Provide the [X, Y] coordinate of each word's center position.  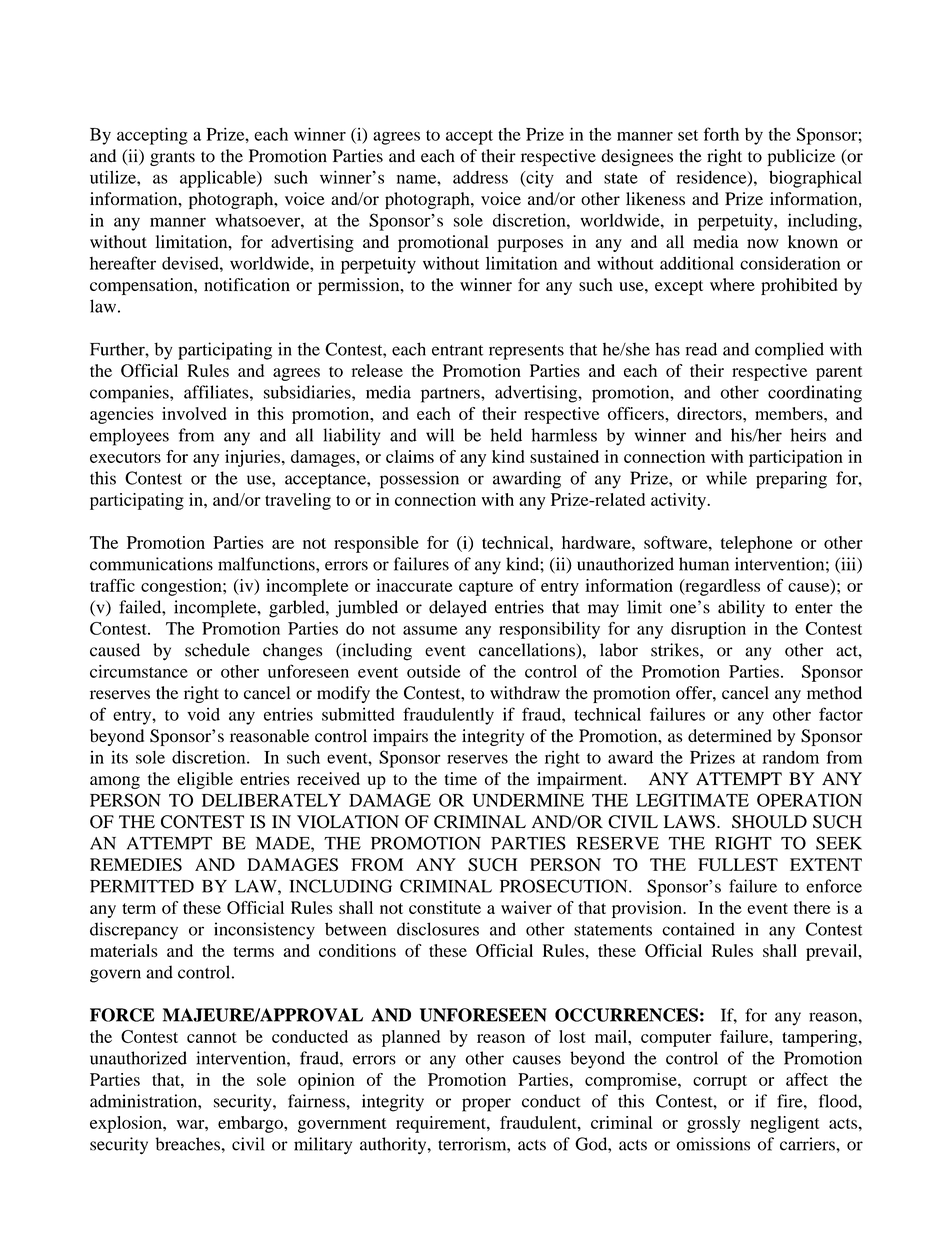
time [461, 778]
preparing [791, 480]
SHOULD [769, 822]
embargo [251, 1124]
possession [419, 480]
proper [486, 1105]
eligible [205, 780]
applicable [219, 179]
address [480, 177]
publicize [801, 157]
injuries [254, 458]
